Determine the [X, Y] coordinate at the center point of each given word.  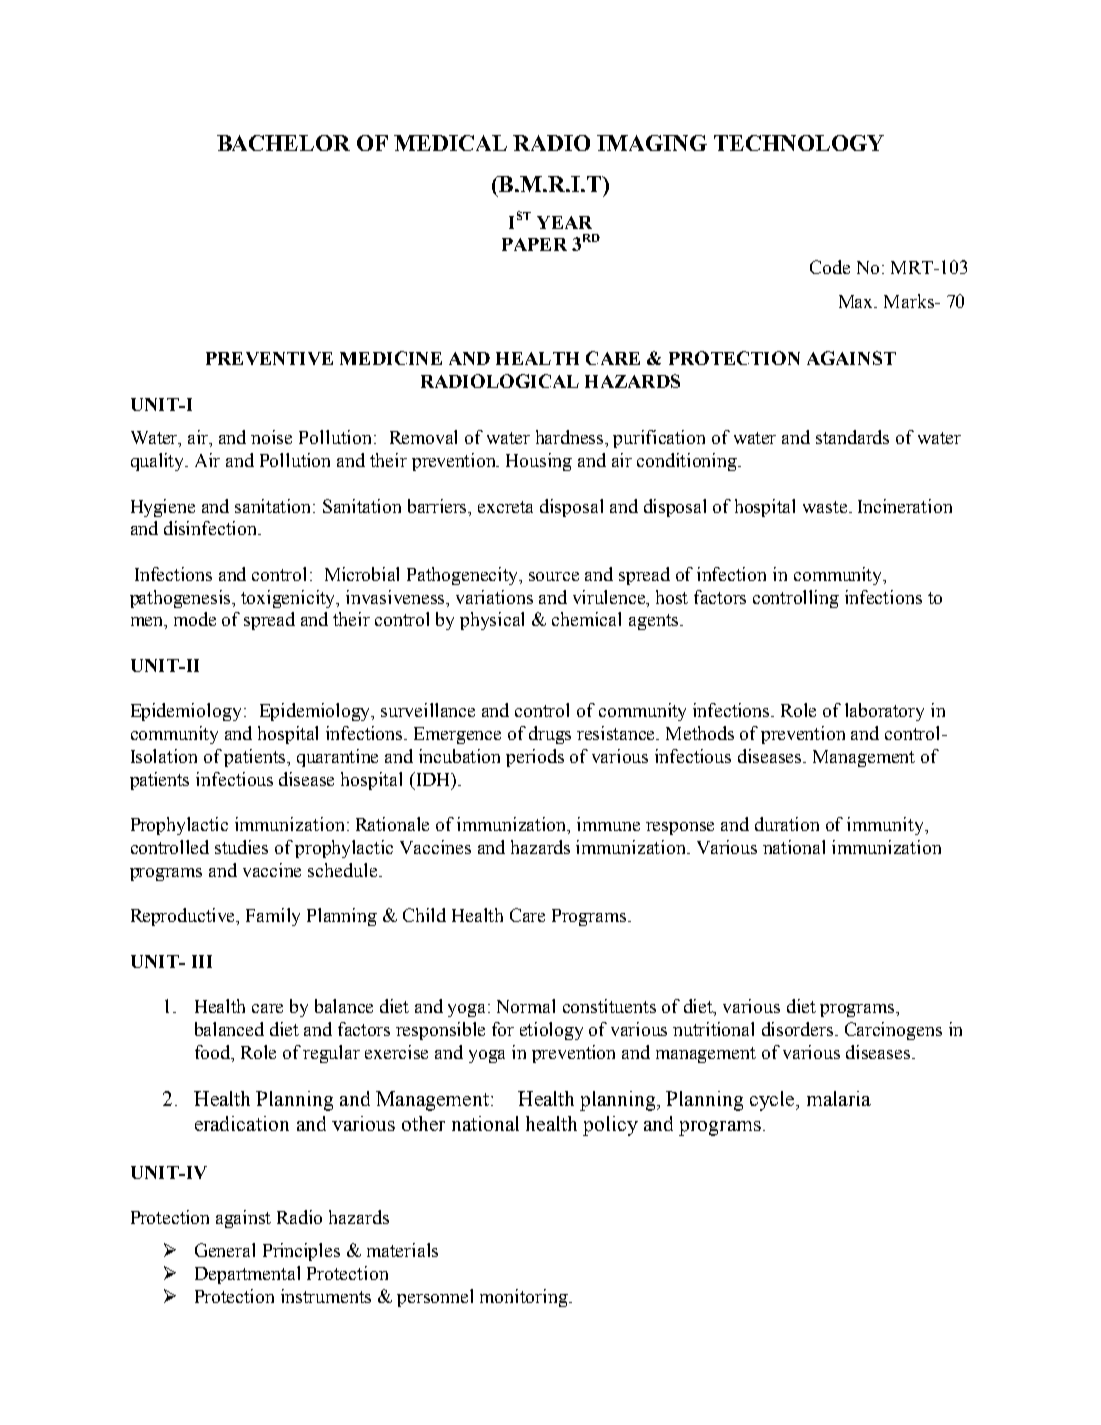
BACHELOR [283, 143]
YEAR [564, 222]
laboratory [884, 712]
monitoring [525, 1298]
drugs [550, 735]
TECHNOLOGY [799, 143]
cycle [773, 1101]
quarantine [337, 758]
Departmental [247, 1275]
